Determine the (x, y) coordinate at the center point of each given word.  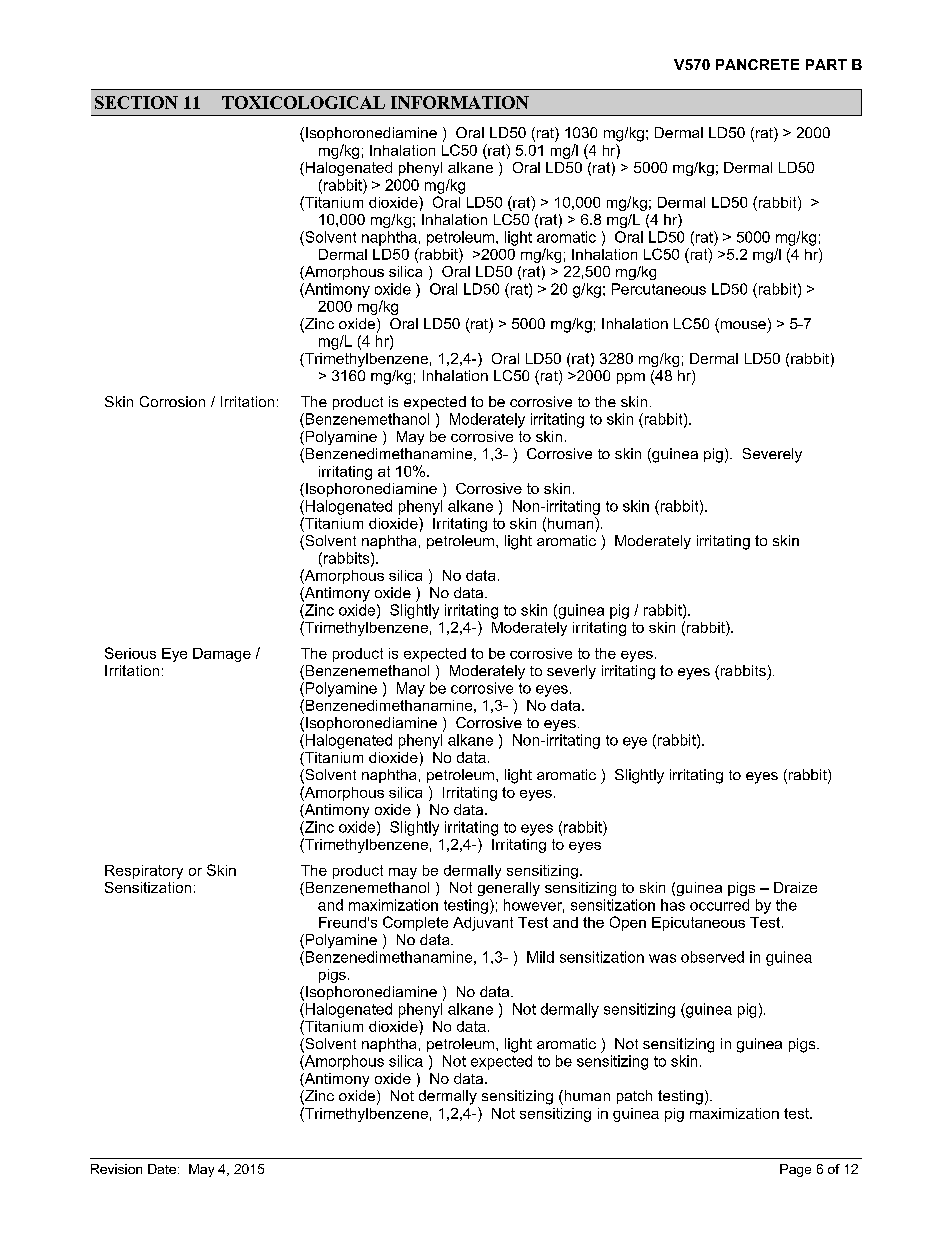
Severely (772, 455)
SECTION (136, 102)
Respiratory (144, 872)
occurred (719, 905)
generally (509, 889)
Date (162, 1169)
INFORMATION (460, 102)
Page (795, 1170)
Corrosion (172, 401)
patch (634, 1097)
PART (826, 64)
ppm (631, 378)
